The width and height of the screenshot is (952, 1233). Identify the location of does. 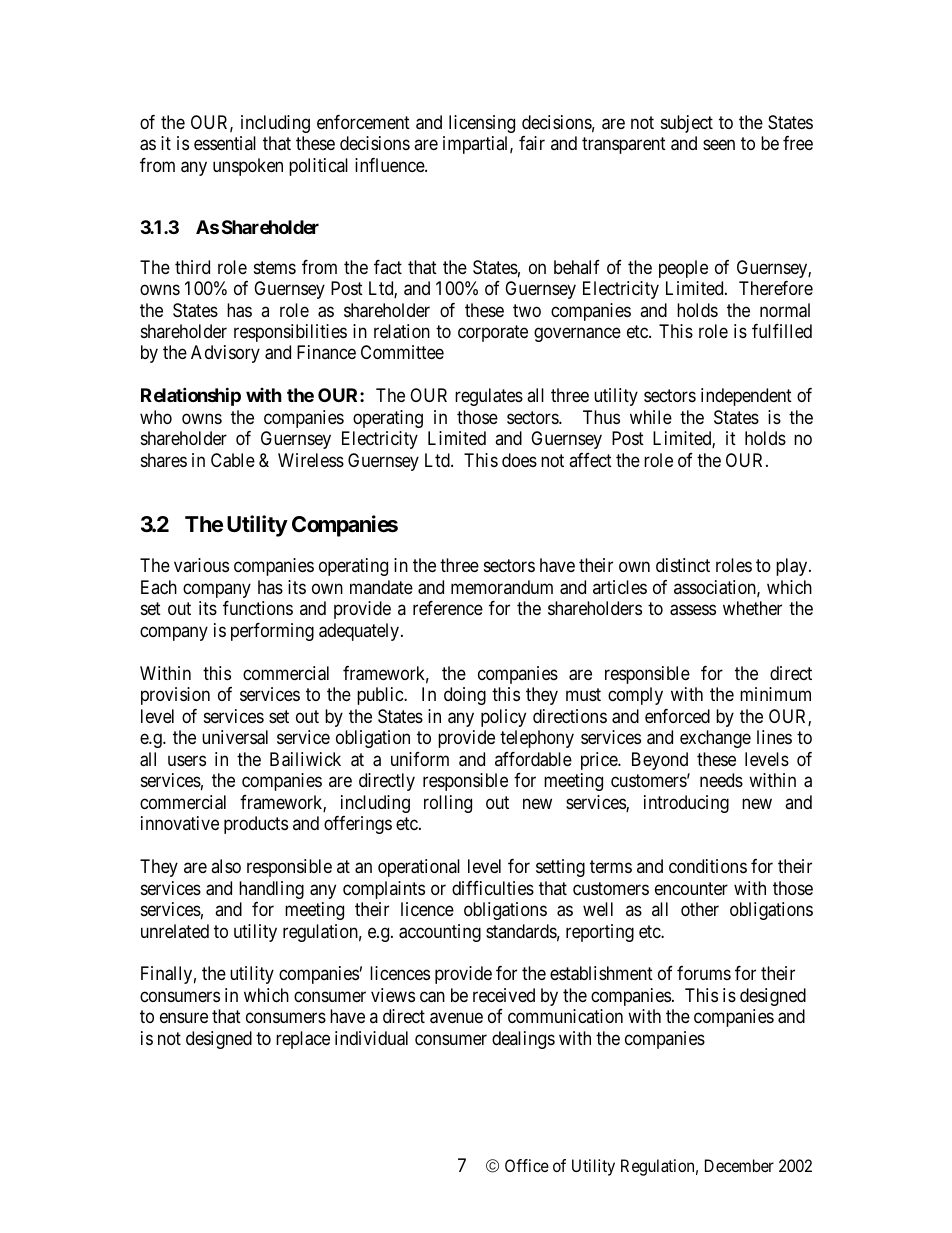
(519, 460).
